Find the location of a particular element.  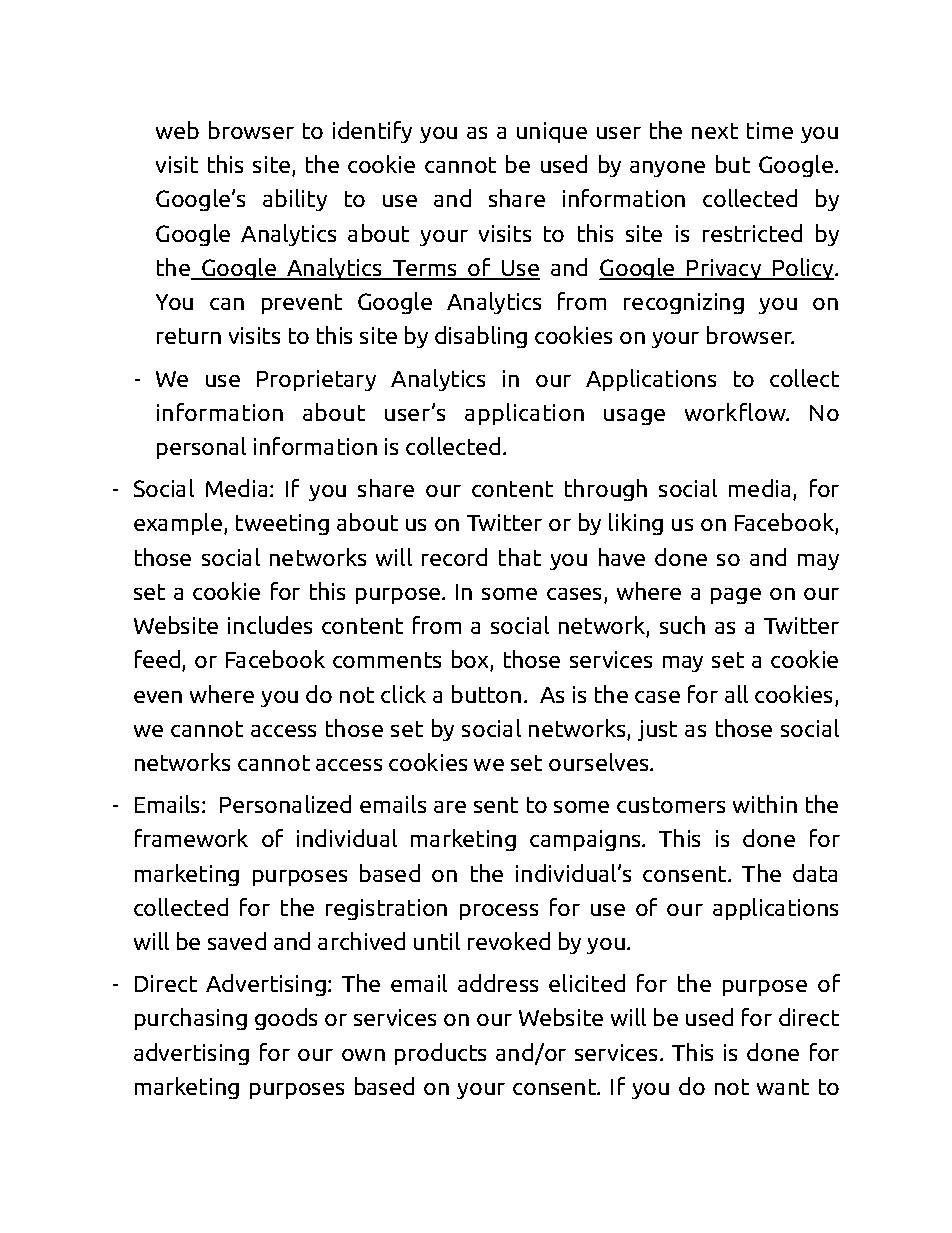

ability is located at coordinates (295, 200).
